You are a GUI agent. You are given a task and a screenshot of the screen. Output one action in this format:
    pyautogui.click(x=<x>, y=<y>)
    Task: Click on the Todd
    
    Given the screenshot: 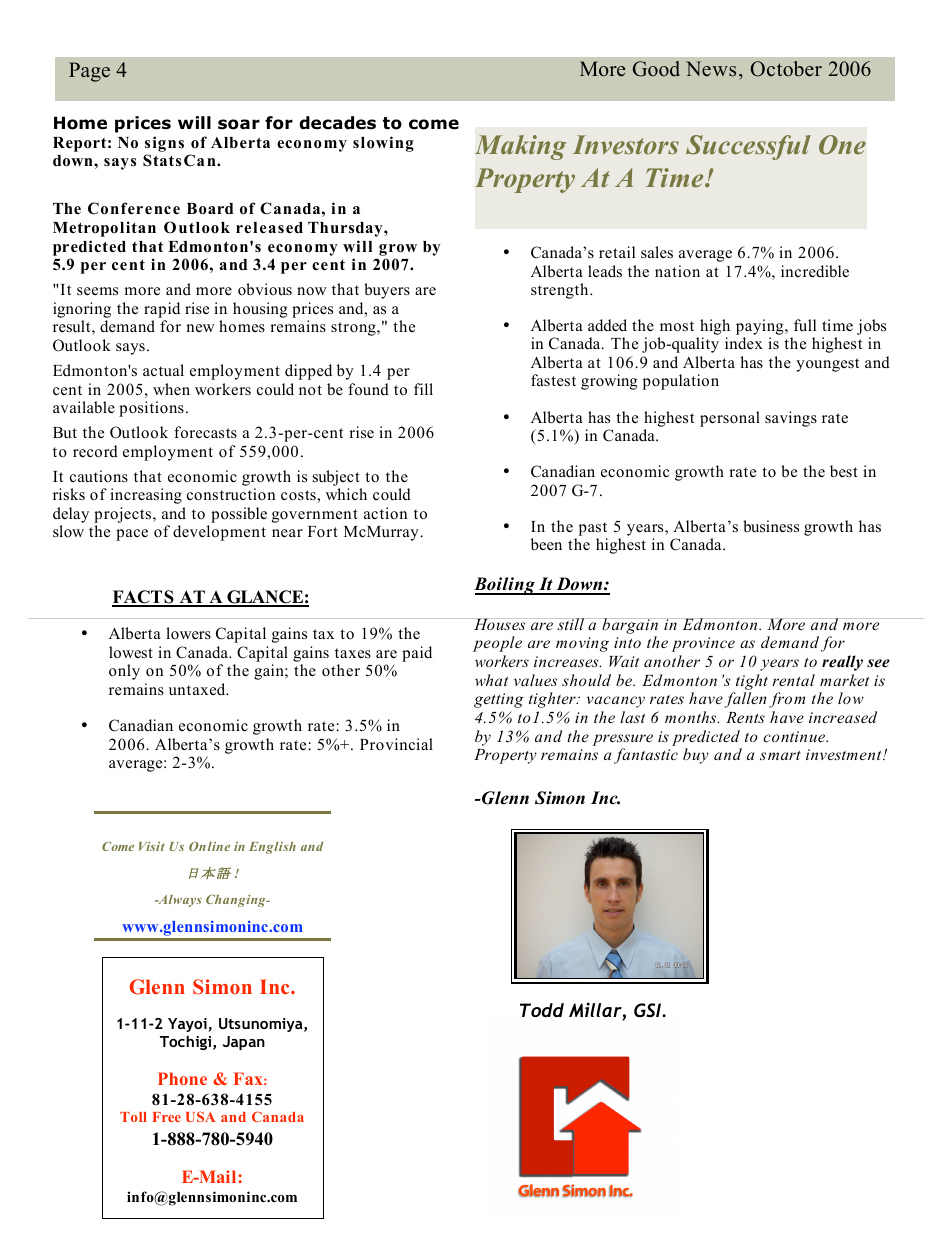 What is the action you would take?
    pyautogui.click(x=542, y=1010)
